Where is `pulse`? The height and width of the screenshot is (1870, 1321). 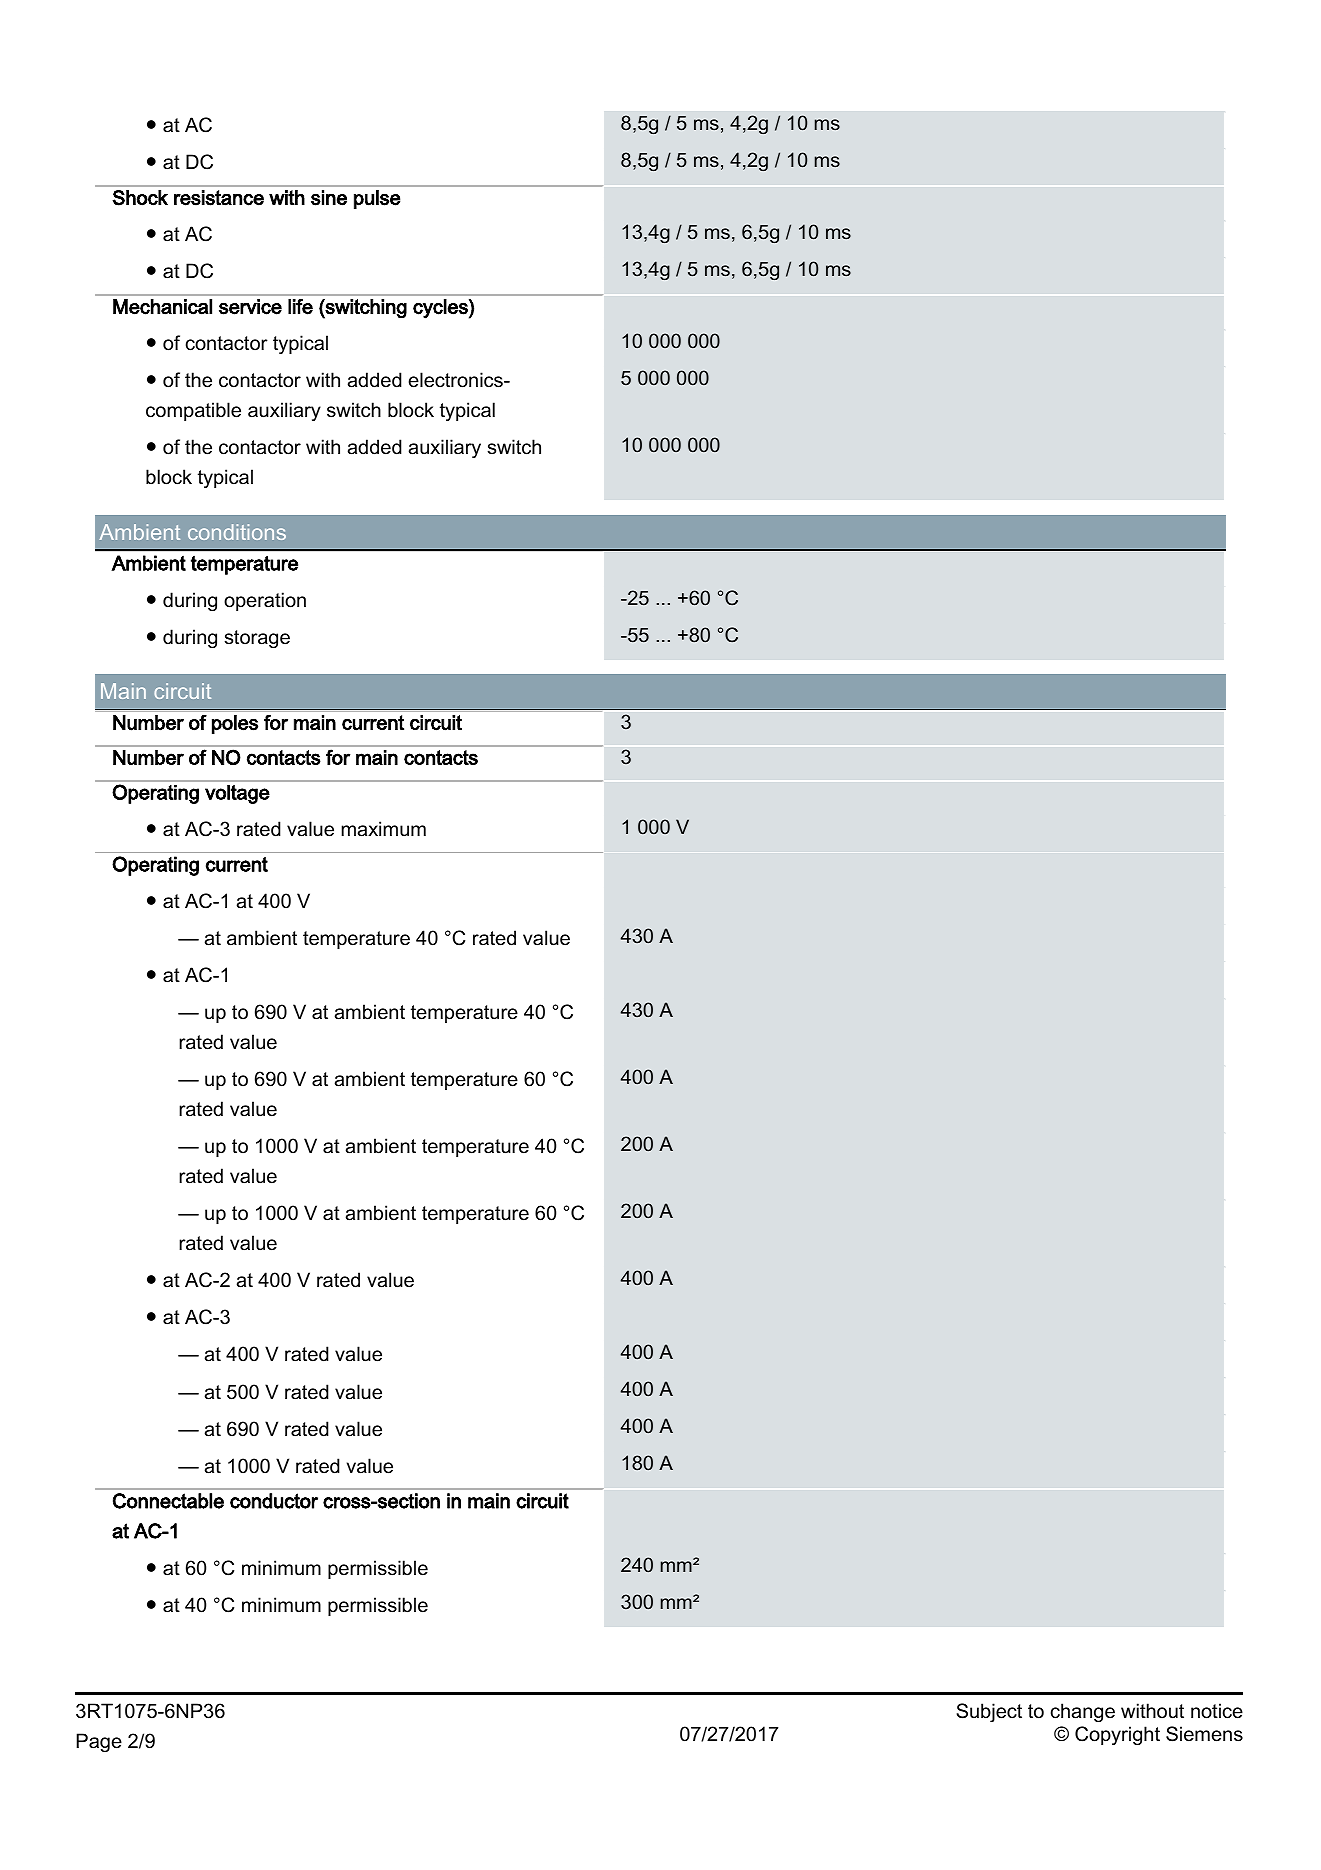
pulse is located at coordinates (377, 199).
